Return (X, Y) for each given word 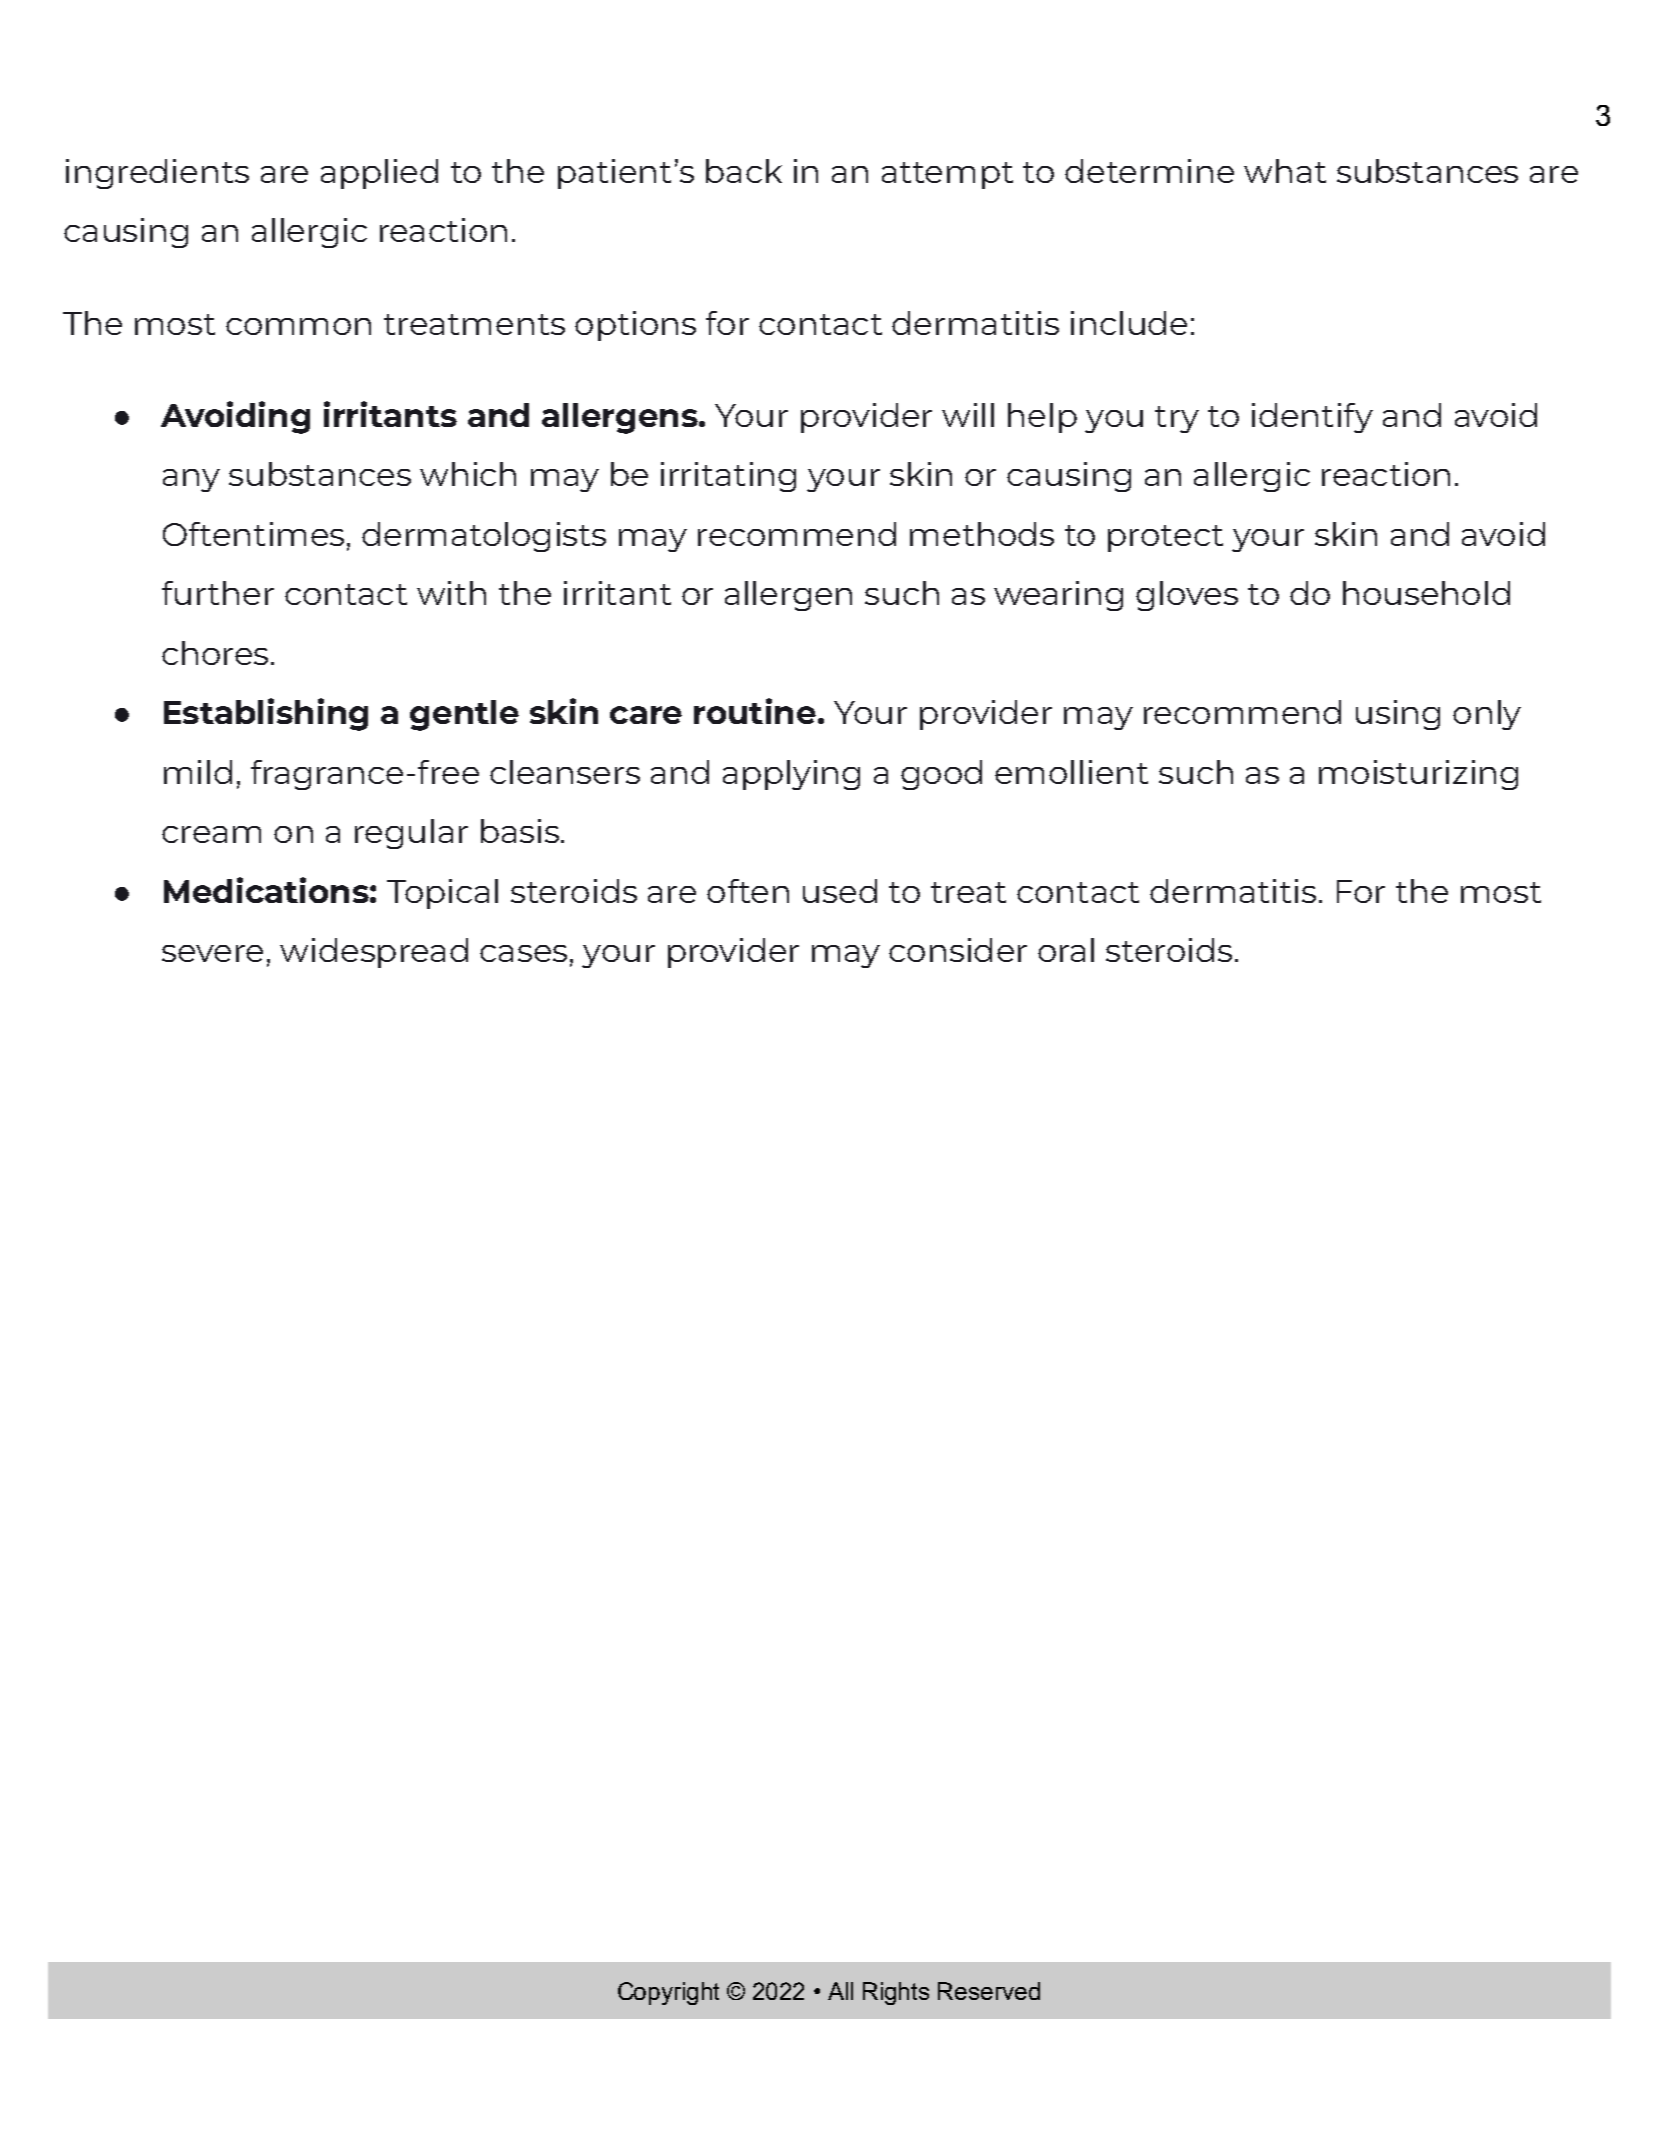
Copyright (668, 1993)
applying (791, 775)
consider (958, 950)
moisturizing (1418, 775)
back (744, 171)
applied (379, 174)
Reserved (989, 1991)
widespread (374, 953)
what (1285, 171)
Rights (896, 1993)
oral (1066, 950)
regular (411, 834)
